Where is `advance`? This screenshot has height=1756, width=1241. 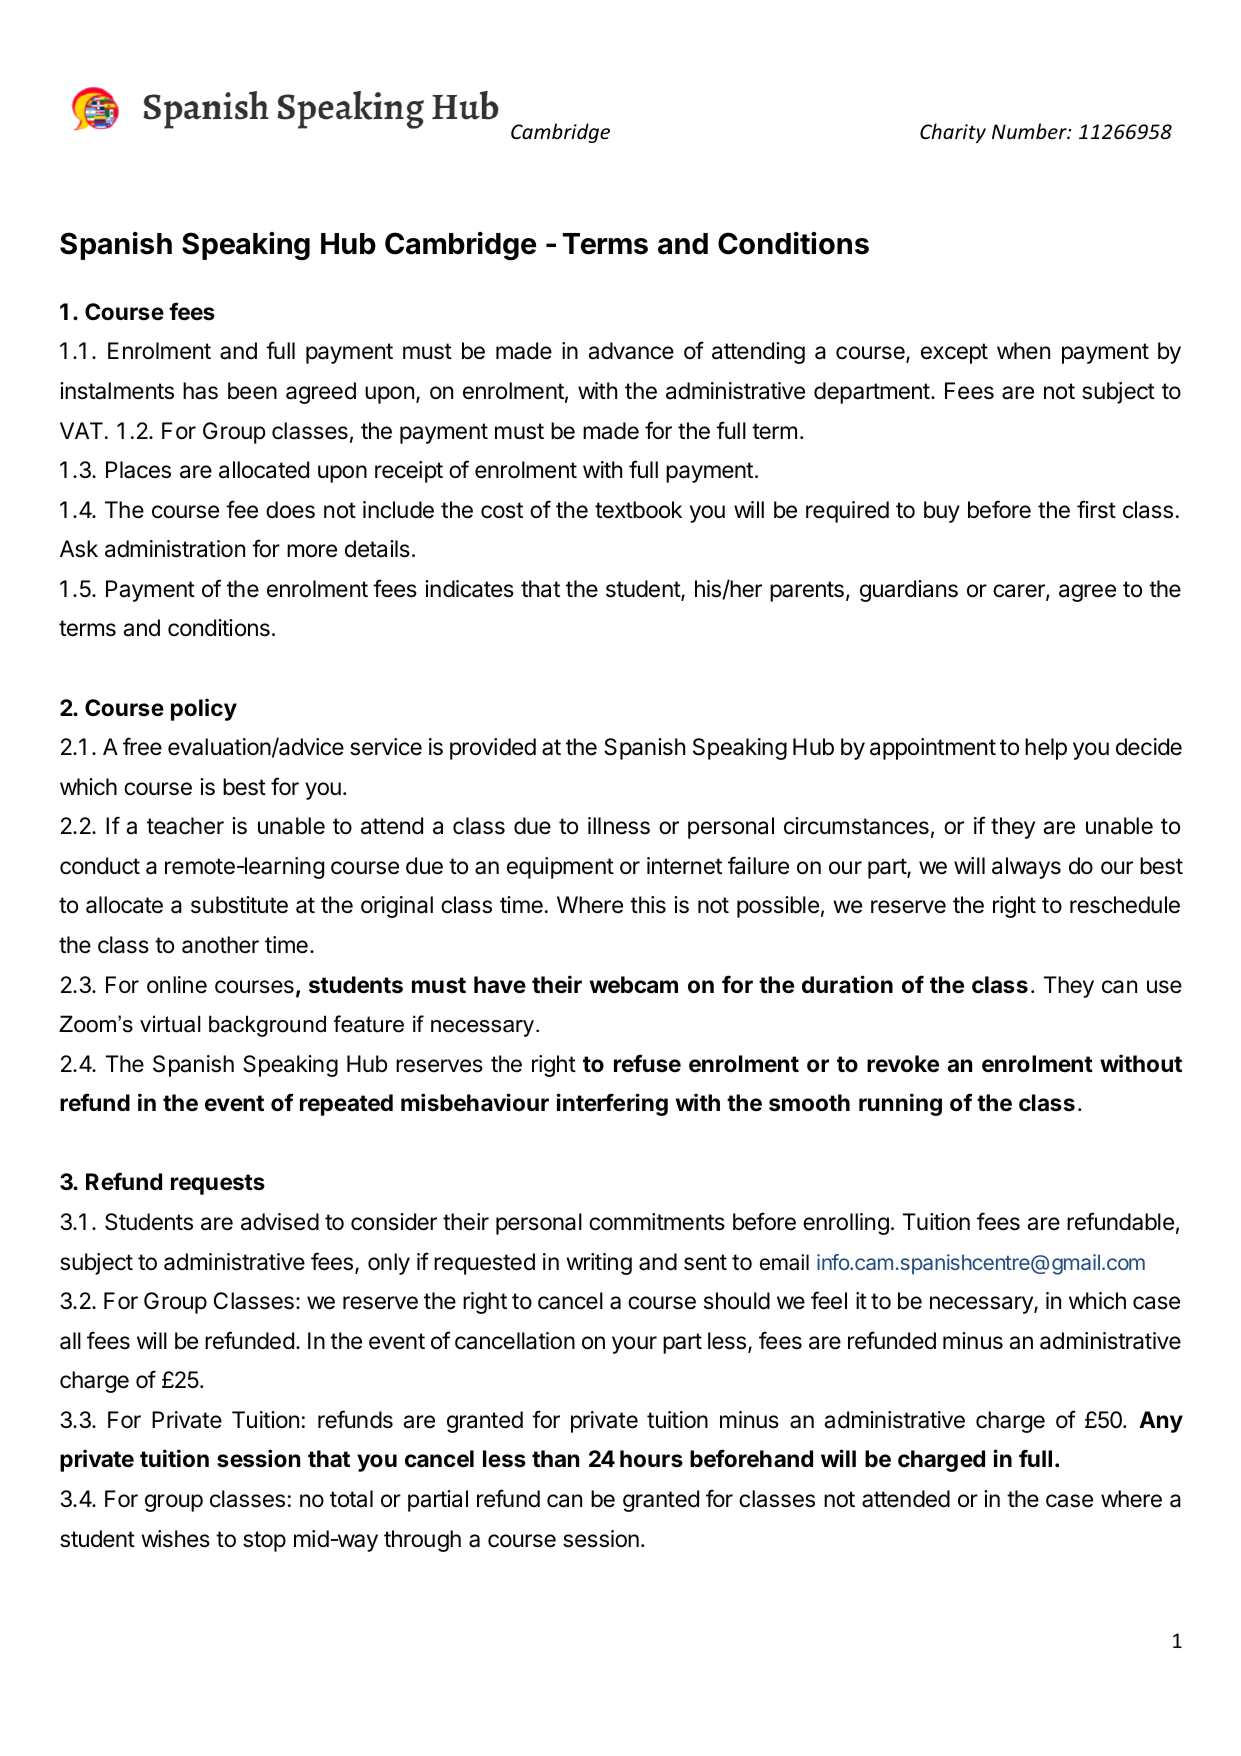
advance is located at coordinates (631, 351).
